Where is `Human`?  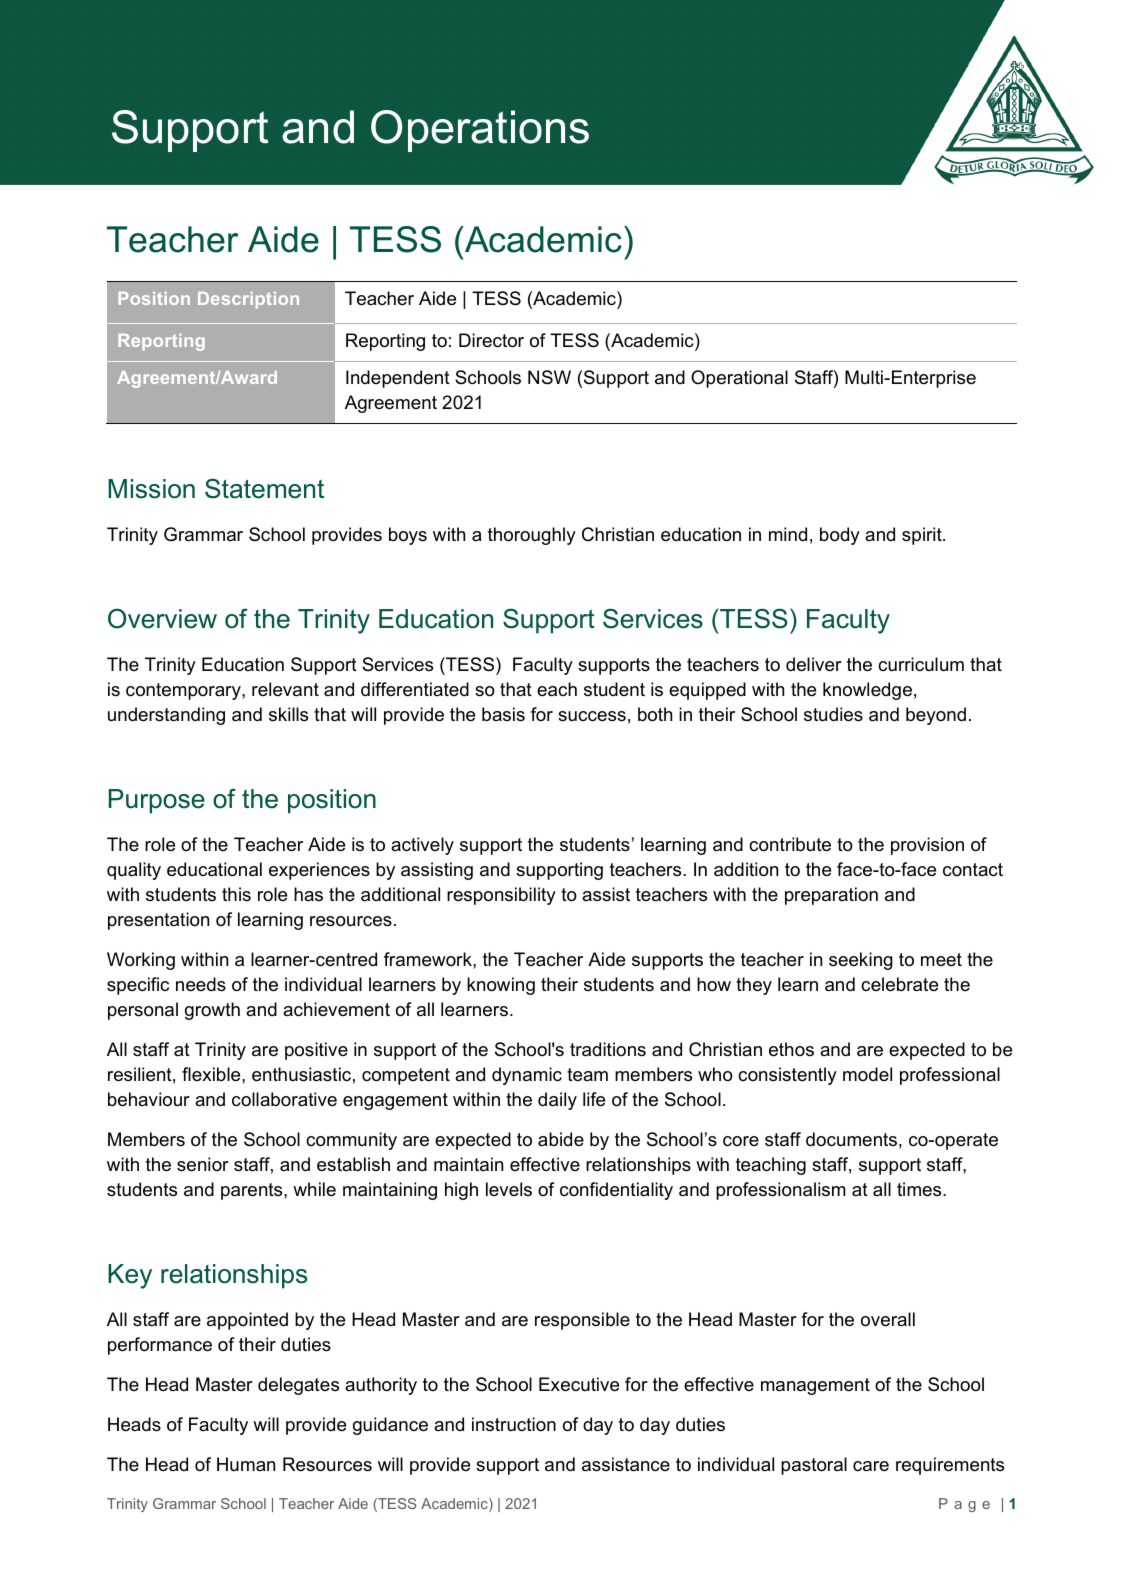
Human is located at coordinates (246, 1464).
